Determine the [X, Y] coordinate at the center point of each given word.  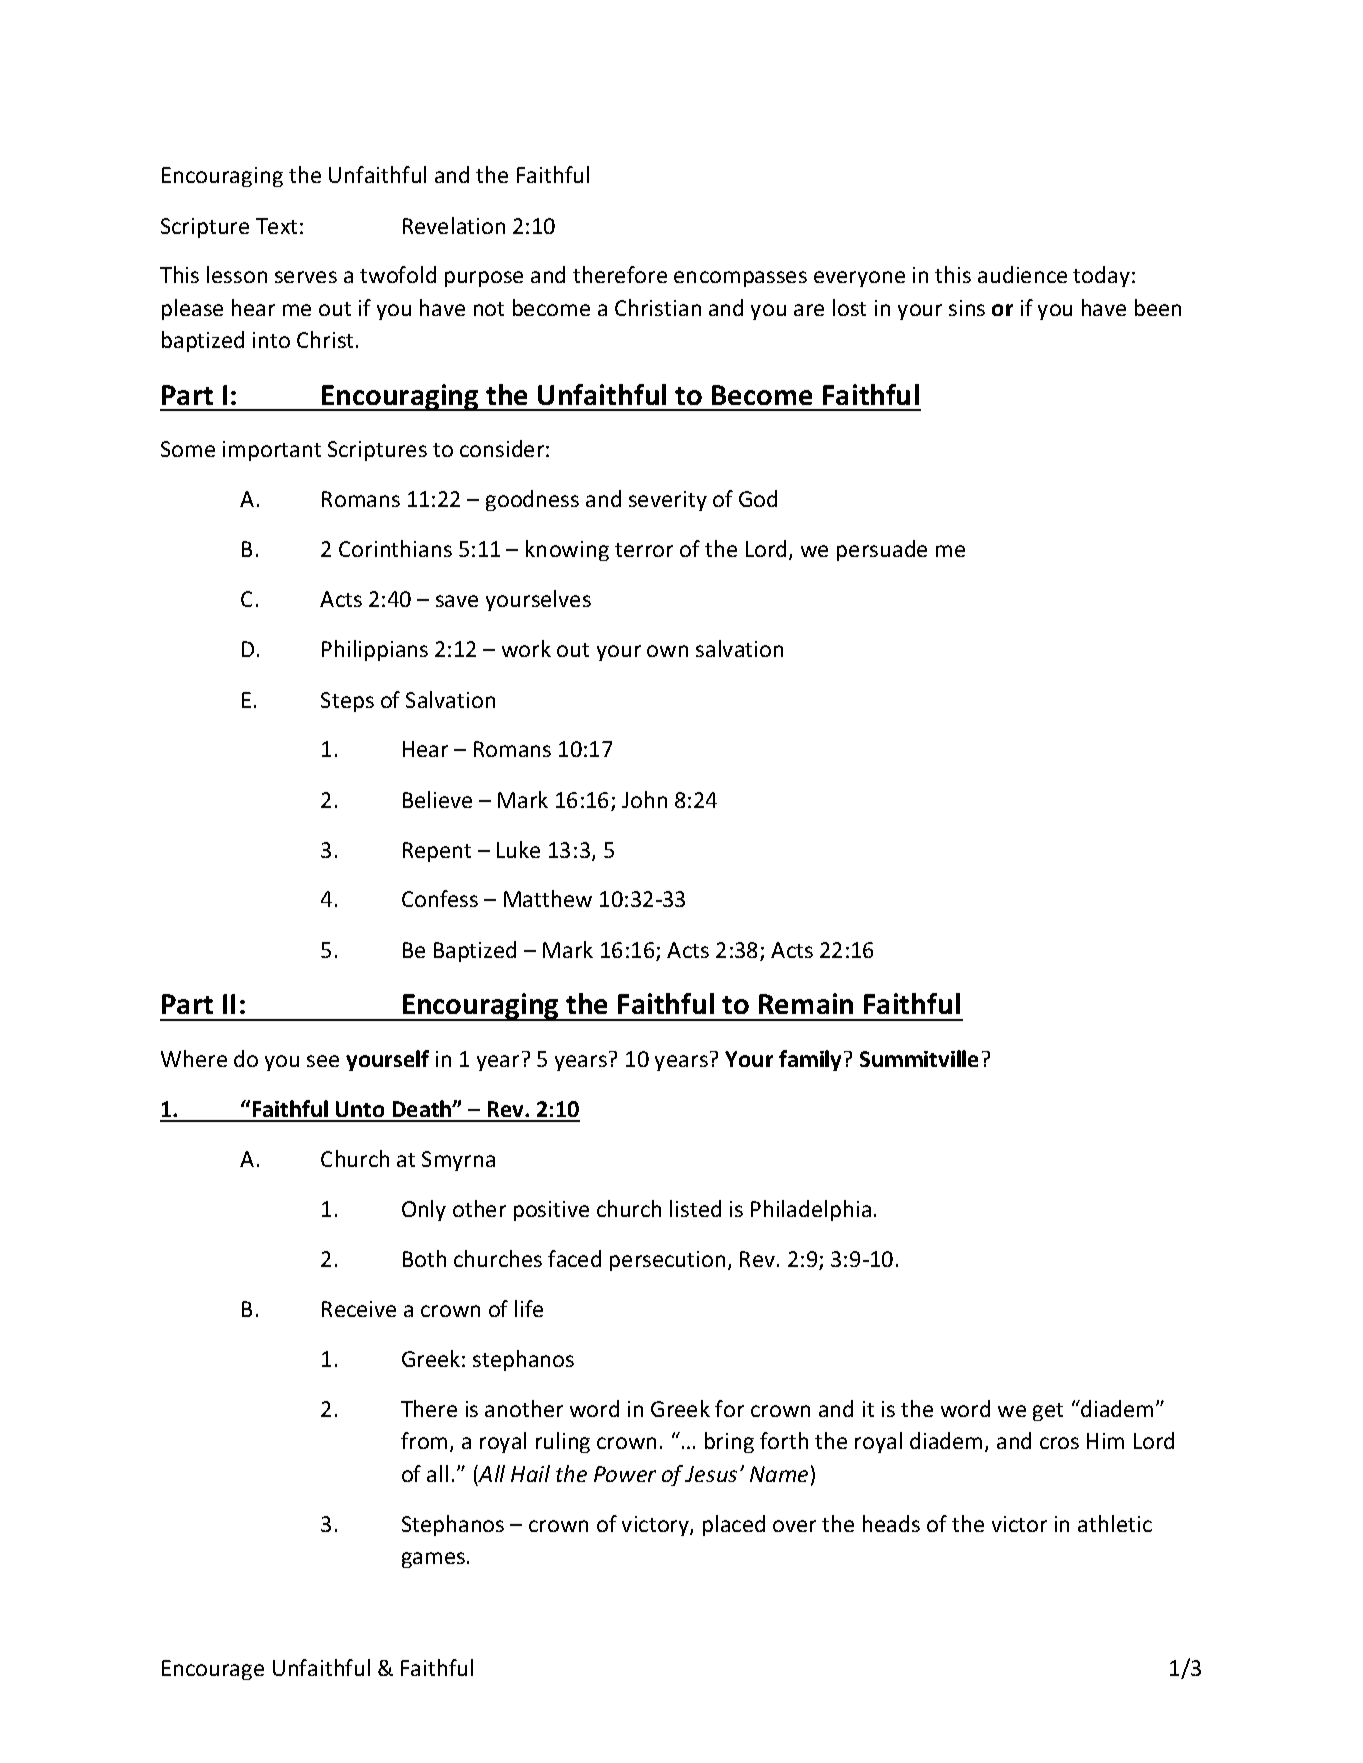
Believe [437, 799]
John [644, 799]
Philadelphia [811, 1210]
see [323, 1061]
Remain [806, 1003]
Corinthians [395, 548]
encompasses [740, 279]
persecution [667, 1261]
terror [644, 550]
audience [1022, 274]
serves [306, 277]
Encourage [213, 1670]
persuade [882, 550]
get [1048, 1412]
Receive [359, 1309]
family [812, 1060]
